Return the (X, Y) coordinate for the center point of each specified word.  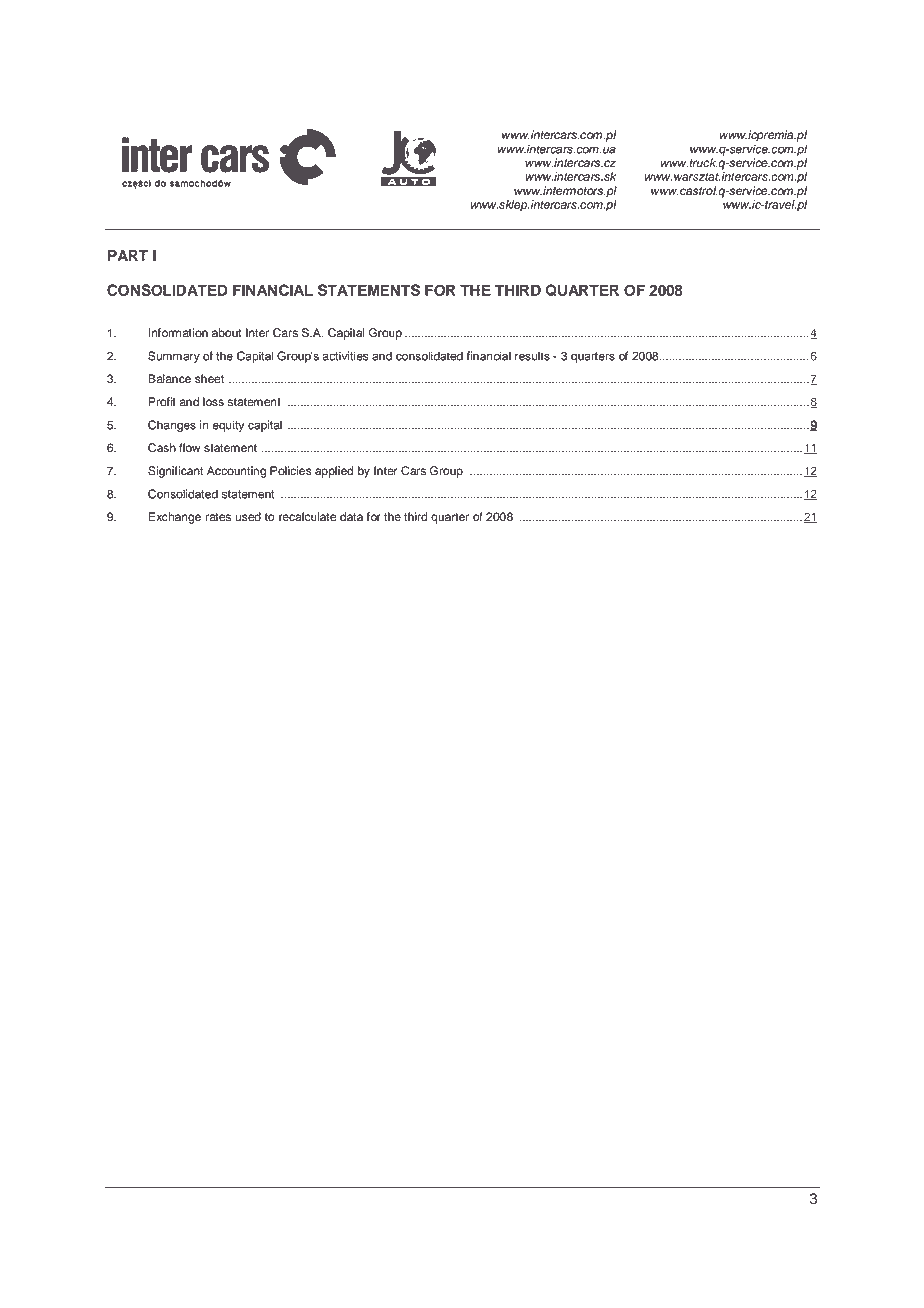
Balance (169, 379)
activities (346, 356)
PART (128, 255)
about (227, 333)
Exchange (174, 518)
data (351, 517)
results (532, 356)
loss (213, 402)
